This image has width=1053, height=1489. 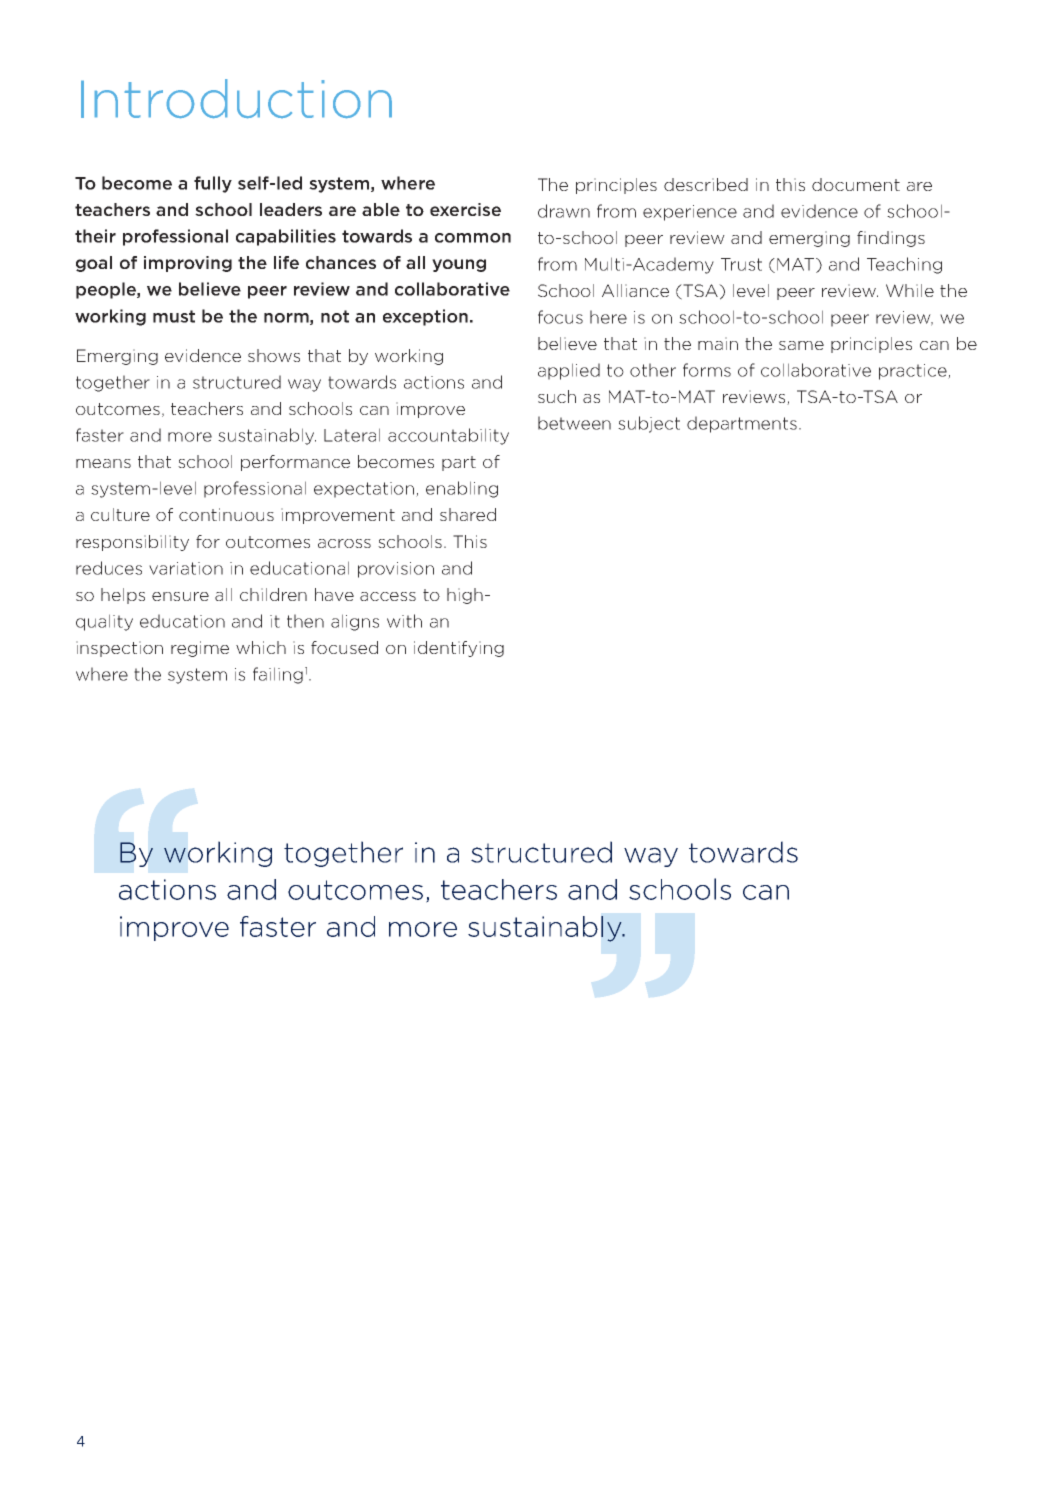 What do you see at coordinates (569, 371) in the image?
I see `applied` at bounding box center [569, 371].
